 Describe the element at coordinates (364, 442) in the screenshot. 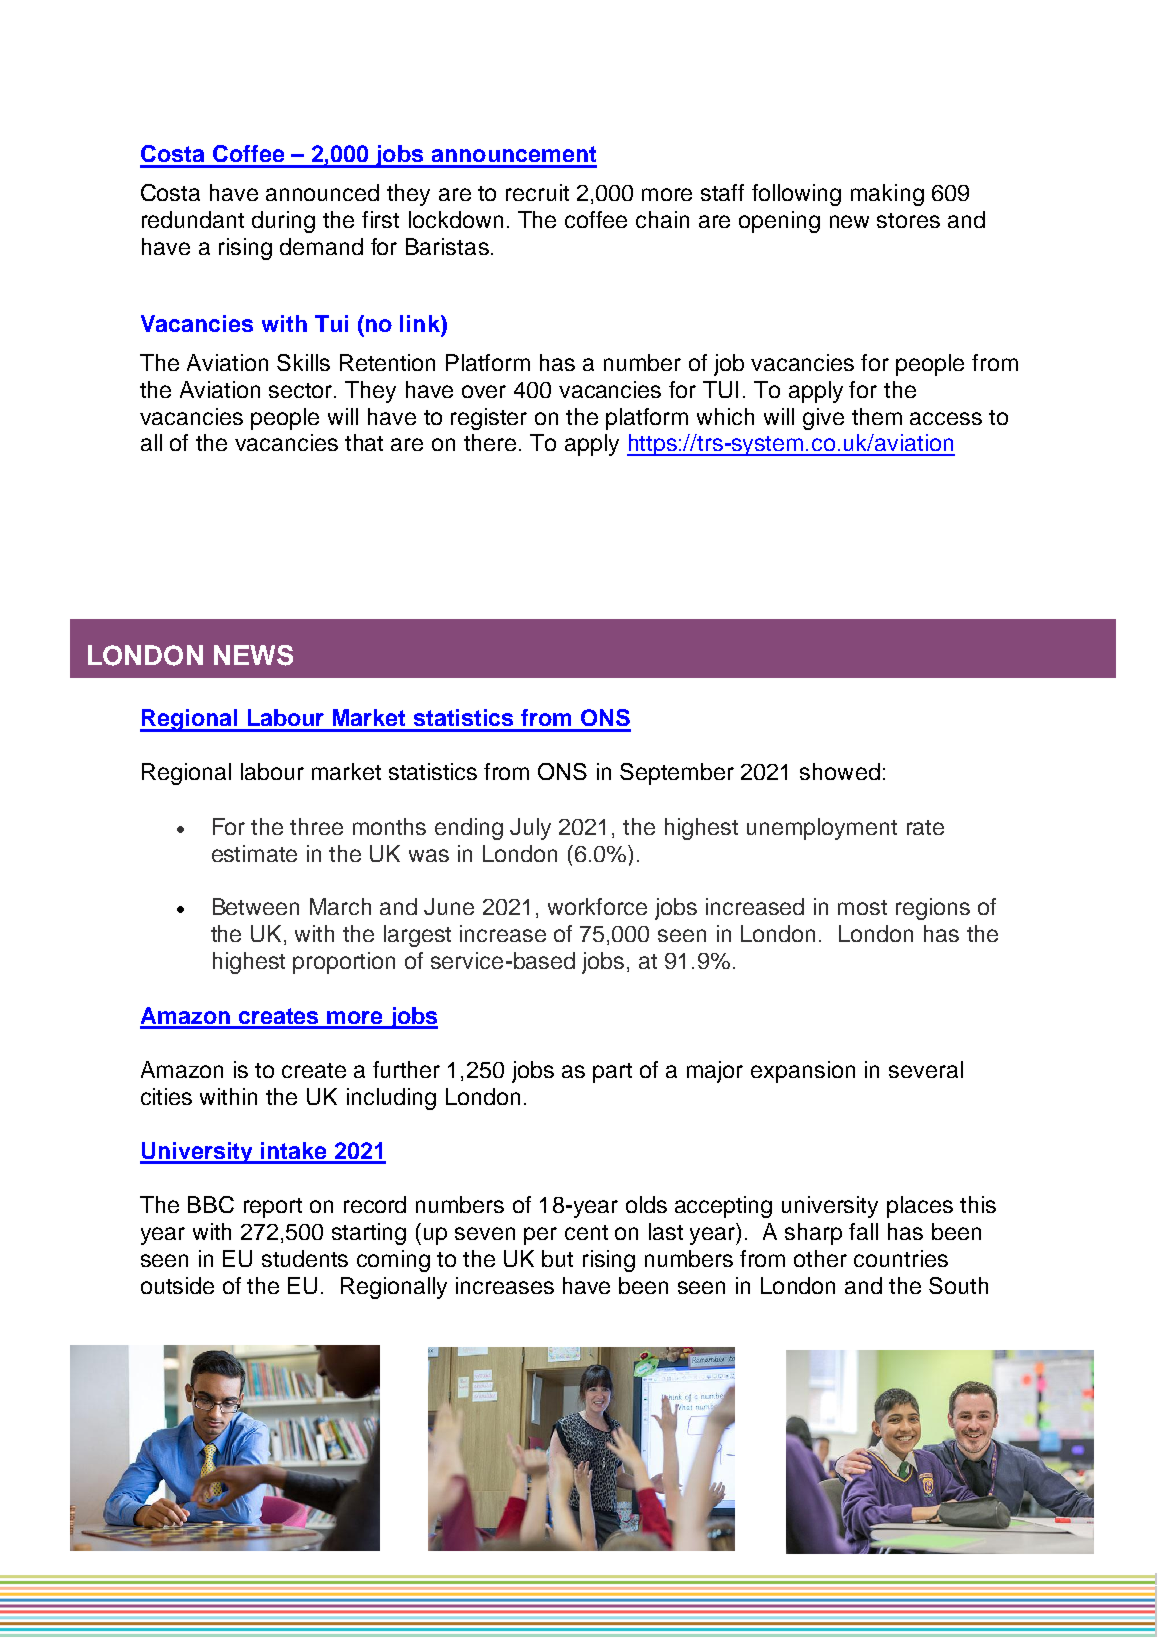

I see `that` at that location.
